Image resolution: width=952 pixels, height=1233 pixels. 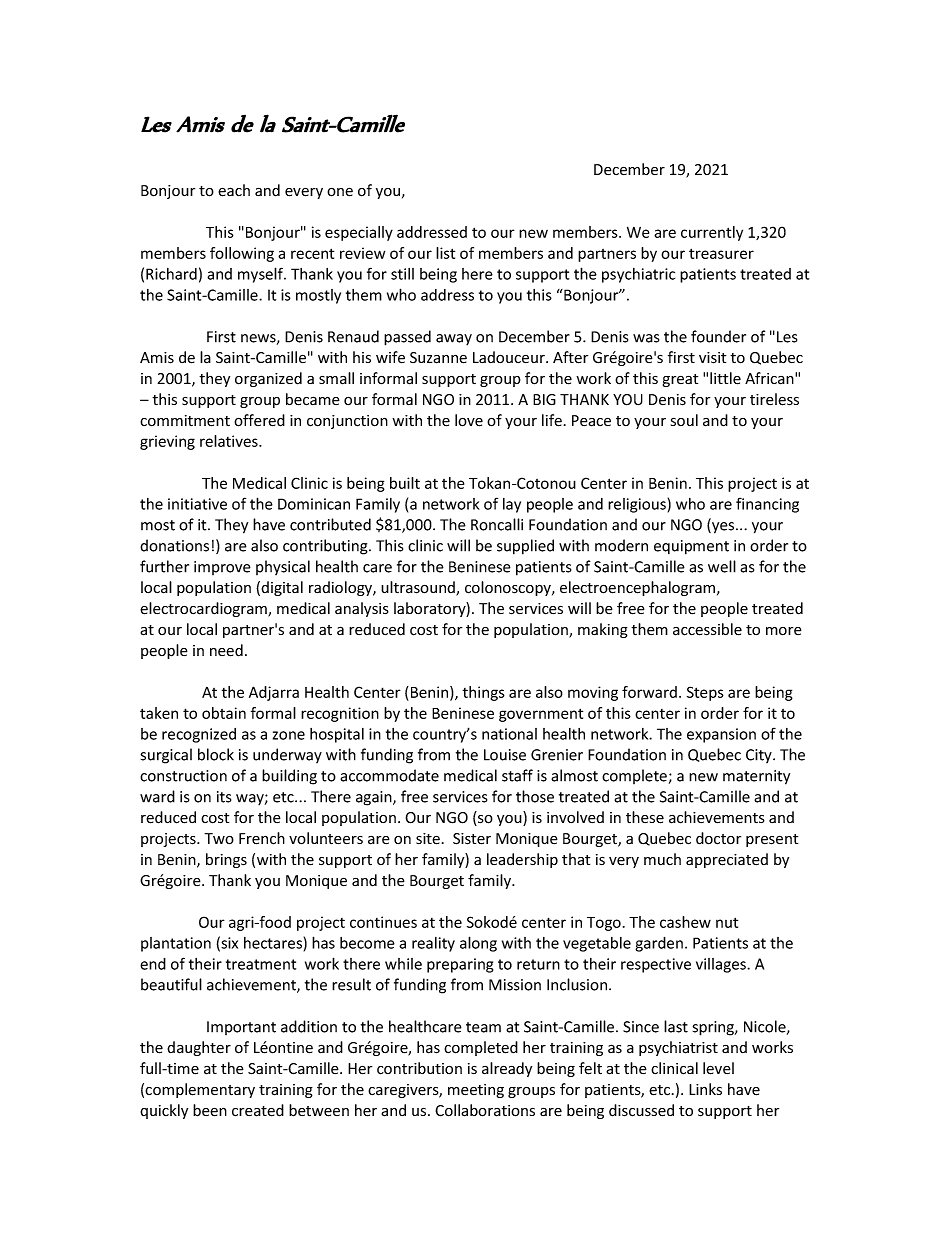 I want to click on accessible, so click(x=707, y=629).
